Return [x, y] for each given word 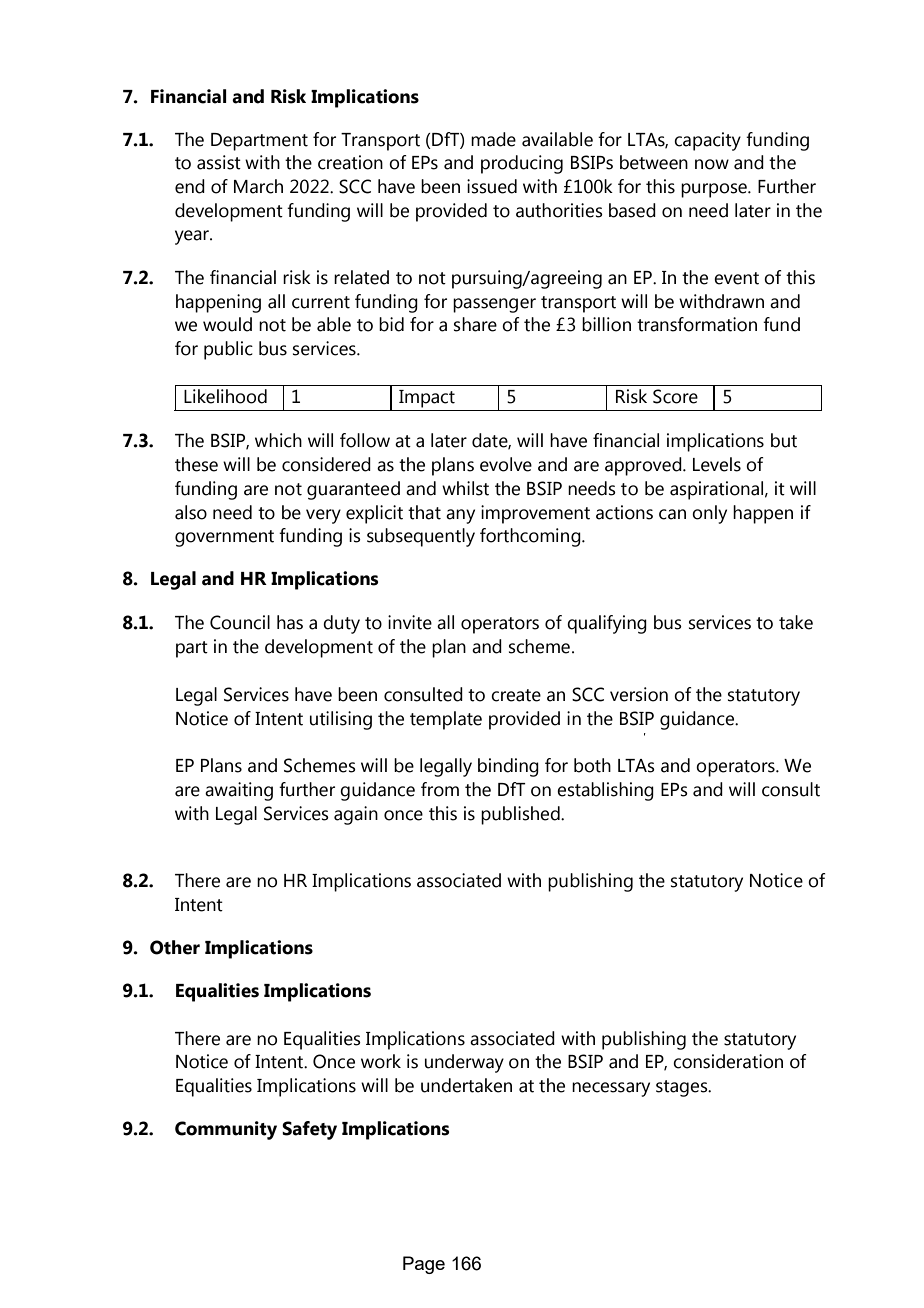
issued [492, 186]
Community [226, 1130]
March [258, 186]
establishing [605, 791]
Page [424, 1265]
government [224, 538]
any [460, 516]
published [521, 815]
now [712, 164]
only [709, 514]
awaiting [239, 791]
